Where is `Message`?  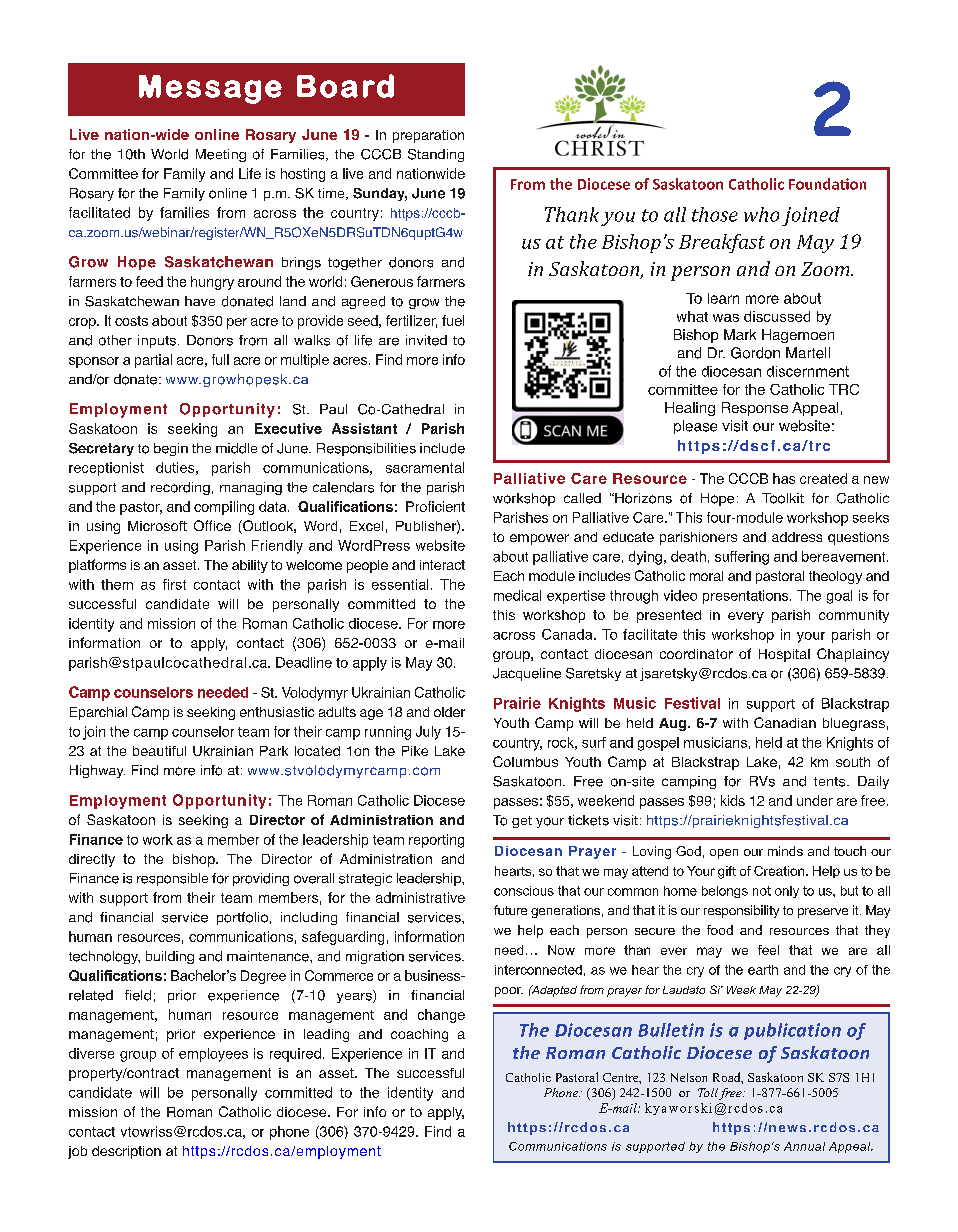 Message is located at coordinates (210, 89).
